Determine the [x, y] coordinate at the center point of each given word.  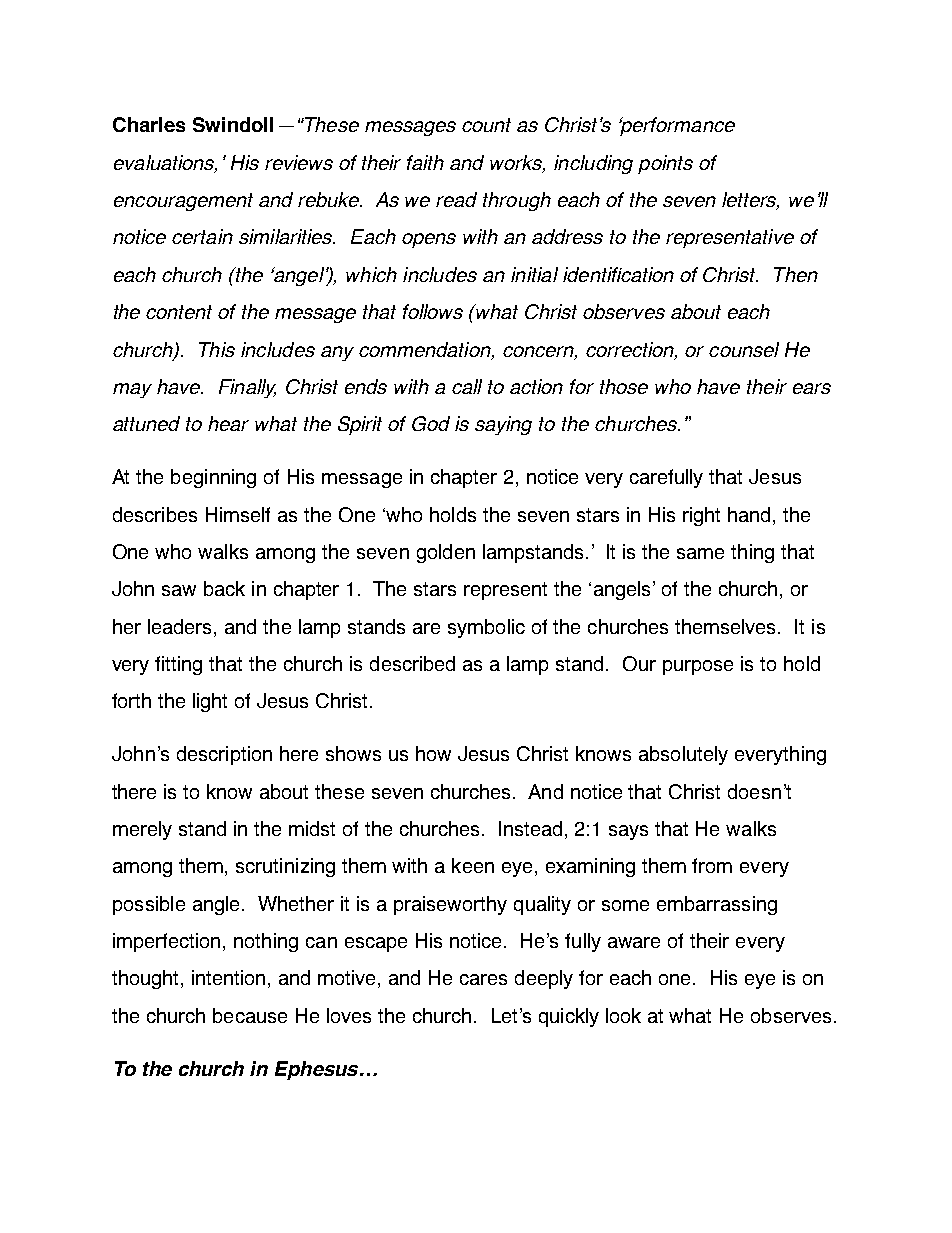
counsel [744, 349]
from [712, 865]
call [467, 386]
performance [677, 126]
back [224, 588]
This [217, 349]
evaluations [165, 164]
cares [483, 979]
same [700, 553]
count [486, 125]
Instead [530, 828]
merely [142, 830]
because [250, 1015]
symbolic [486, 628]
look [623, 1015]
